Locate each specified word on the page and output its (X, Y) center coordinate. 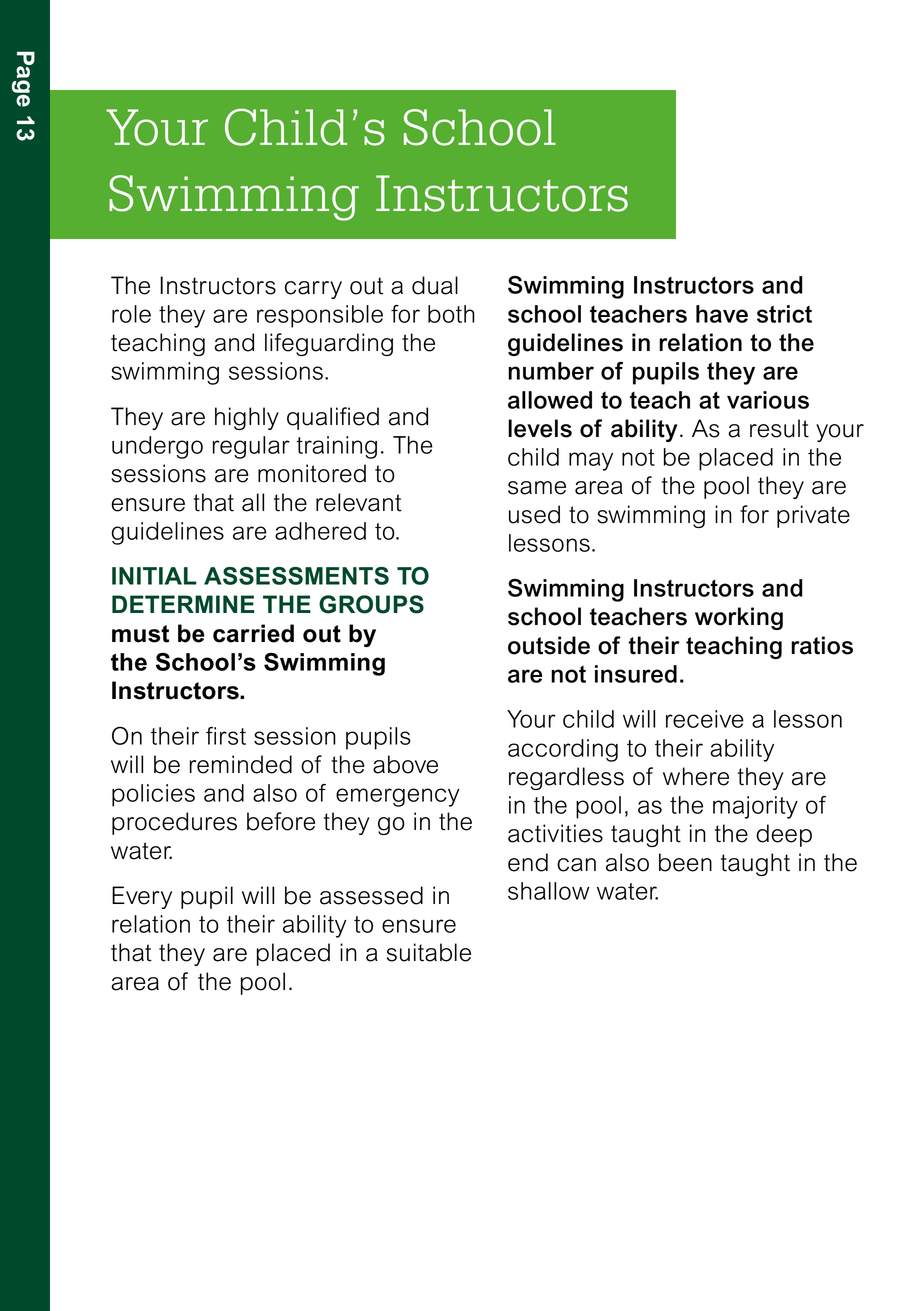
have (722, 314)
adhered (320, 531)
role (131, 314)
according (563, 750)
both (451, 314)
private (813, 516)
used (534, 514)
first (226, 736)
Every (142, 897)
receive (705, 719)
